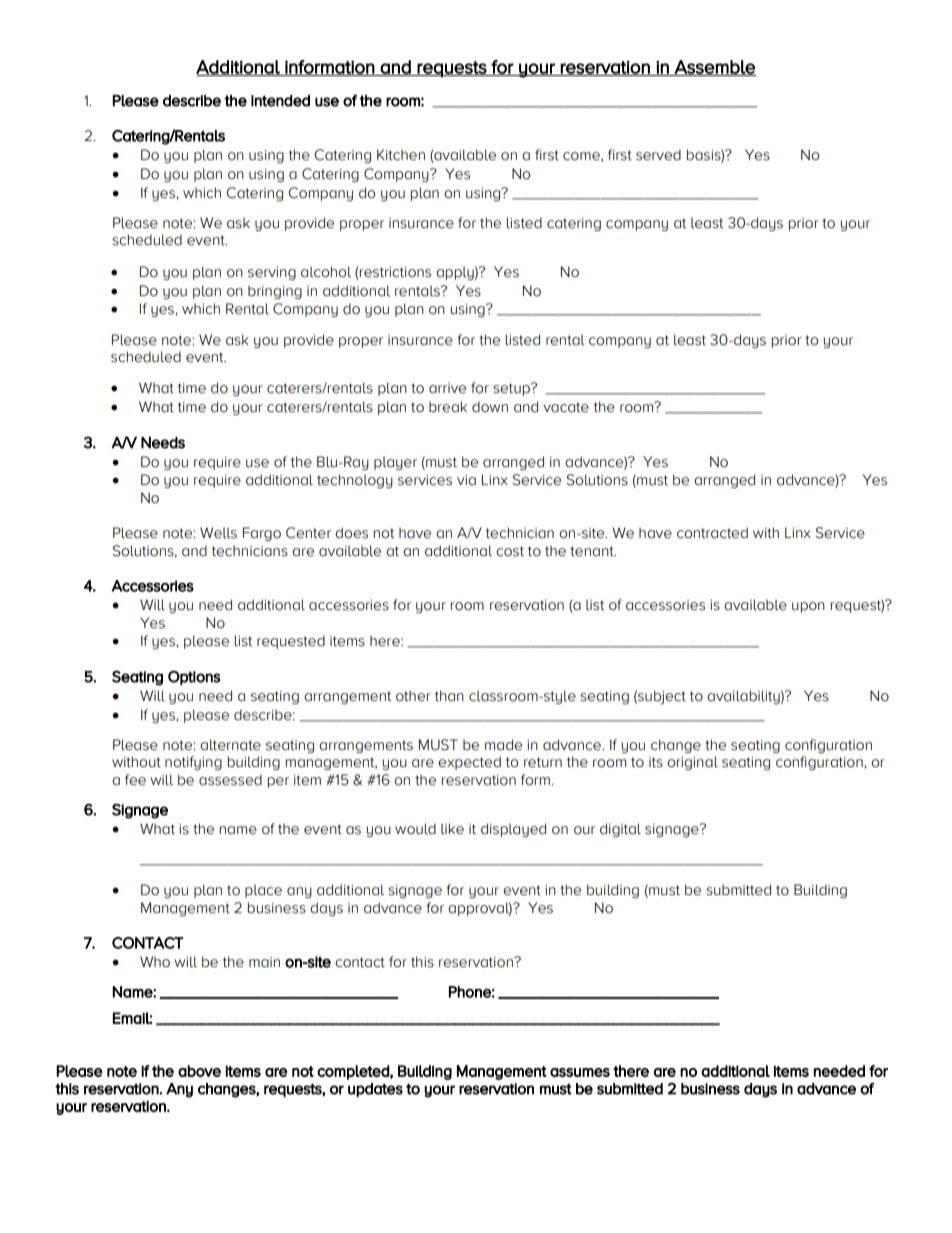  What do you see at coordinates (280, 101) in the screenshot?
I see `intended` at bounding box center [280, 101].
